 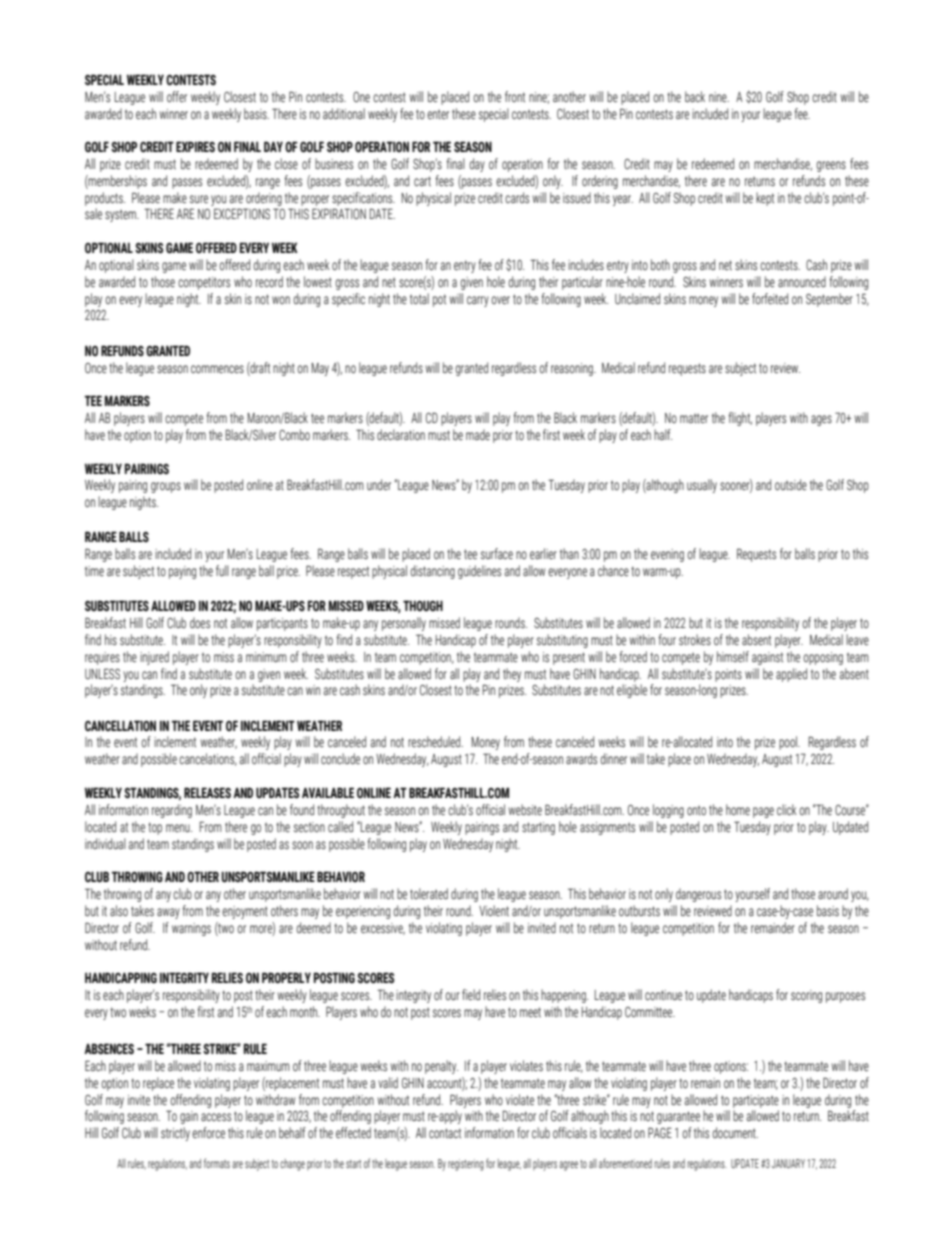 What do you see at coordinates (168, 913) in the image?
I see `away` at bounding box center [168, 913].
